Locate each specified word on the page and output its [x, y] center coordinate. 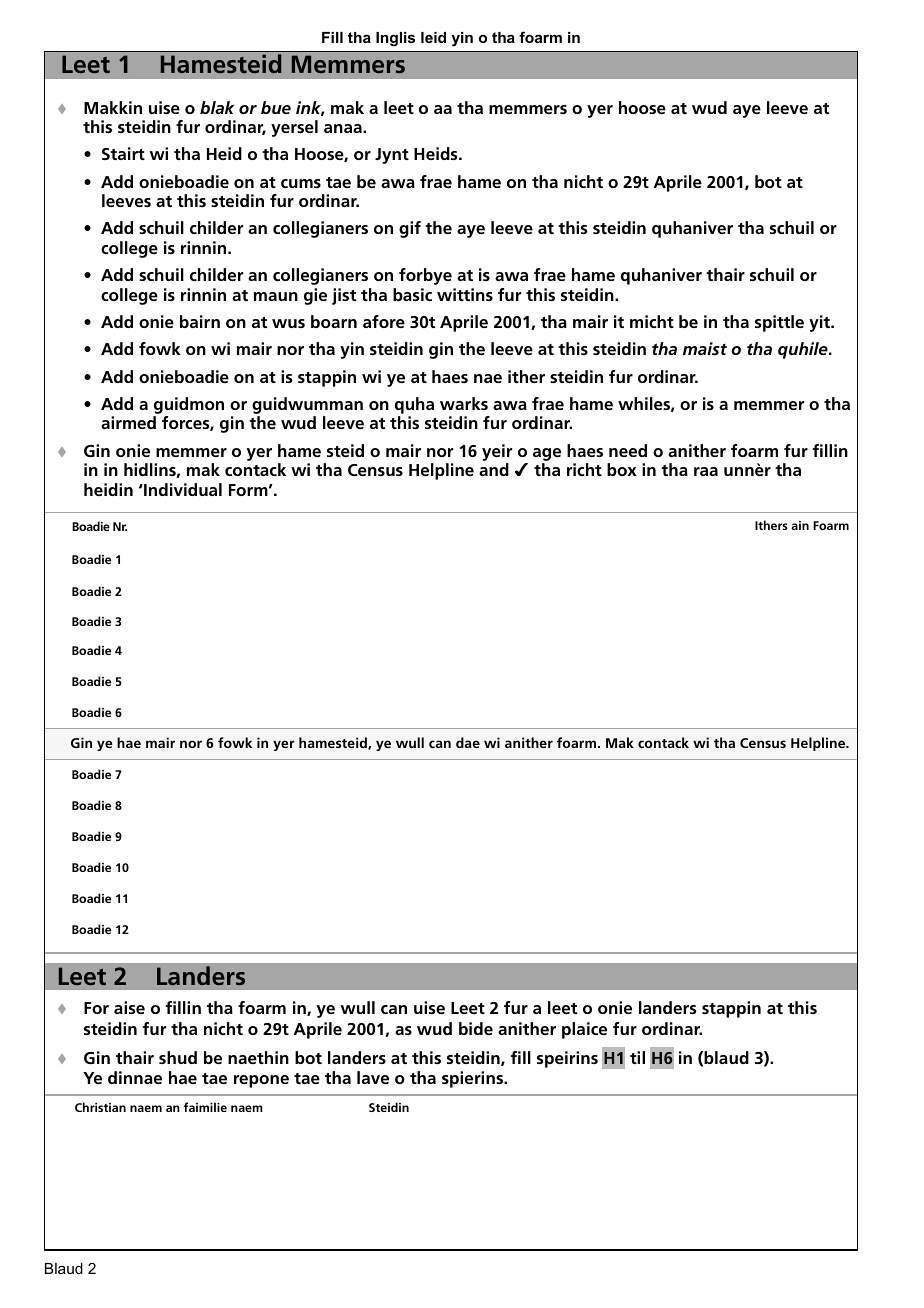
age [547, 456]
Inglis [395, 39]
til [637, 1057]
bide [476, 1028]
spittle [779, 323]
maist [705, 348]
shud [178, 1057]
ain [800, 525]
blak [217, 107]
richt [584, 469]
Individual [182, 489]
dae [468, 742]
